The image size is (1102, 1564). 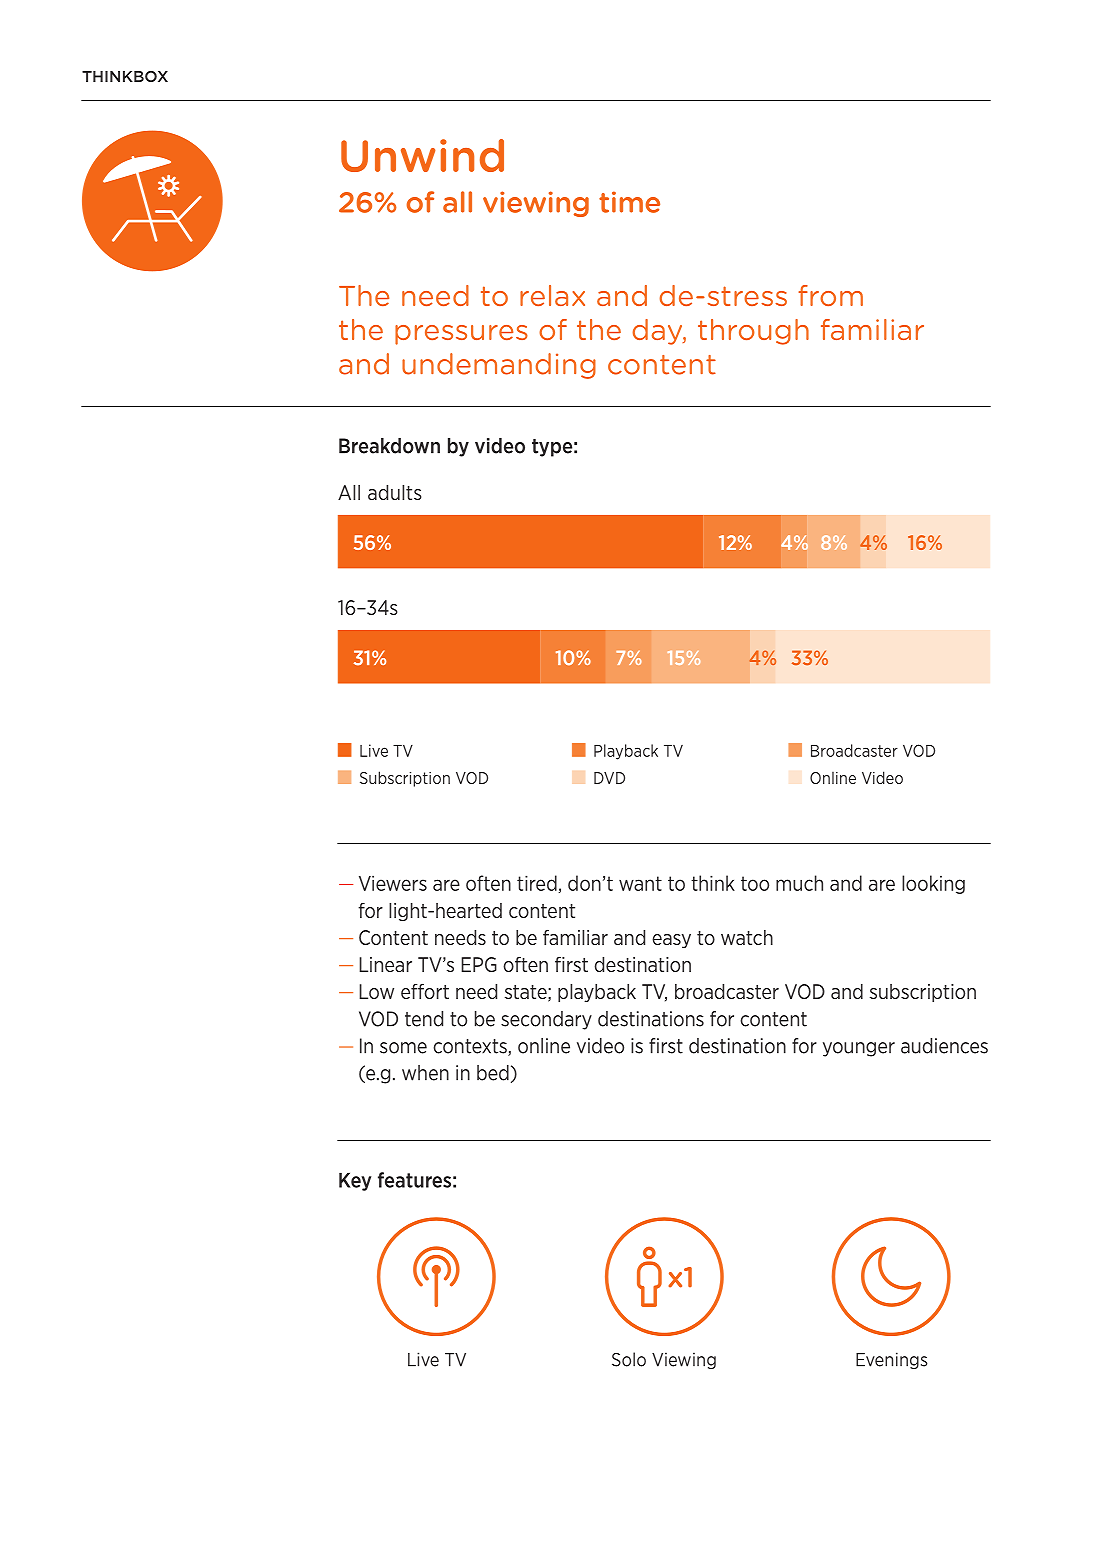 What do you see at coordinates (753, 332) in the screenshot?
I see `through` at bounding box center [753, 332].
